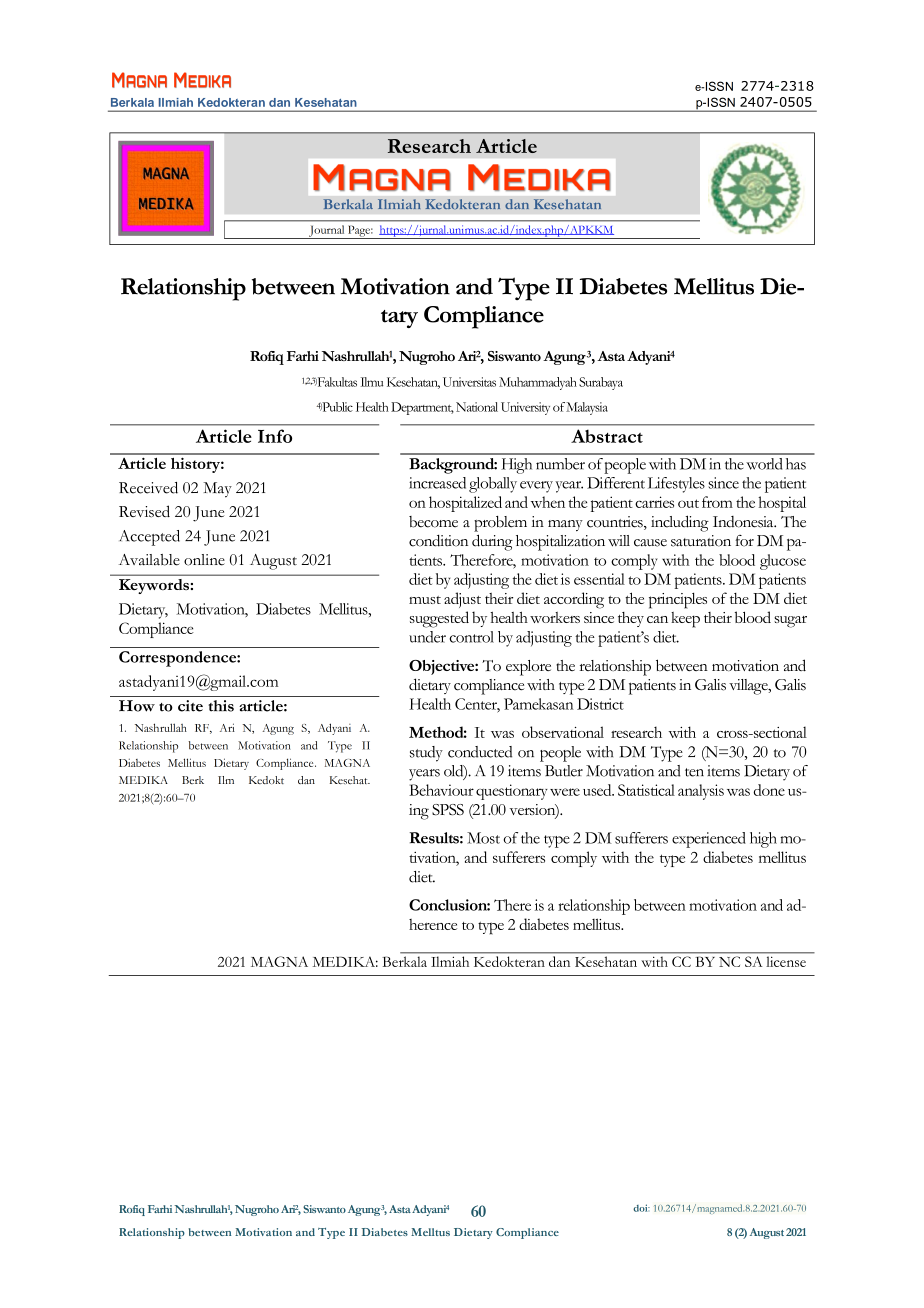 The image size is (924, 1308). What do you see at coordinates (709, 840) in the image?
I see `experienced` at bounding box center [709, 840].
